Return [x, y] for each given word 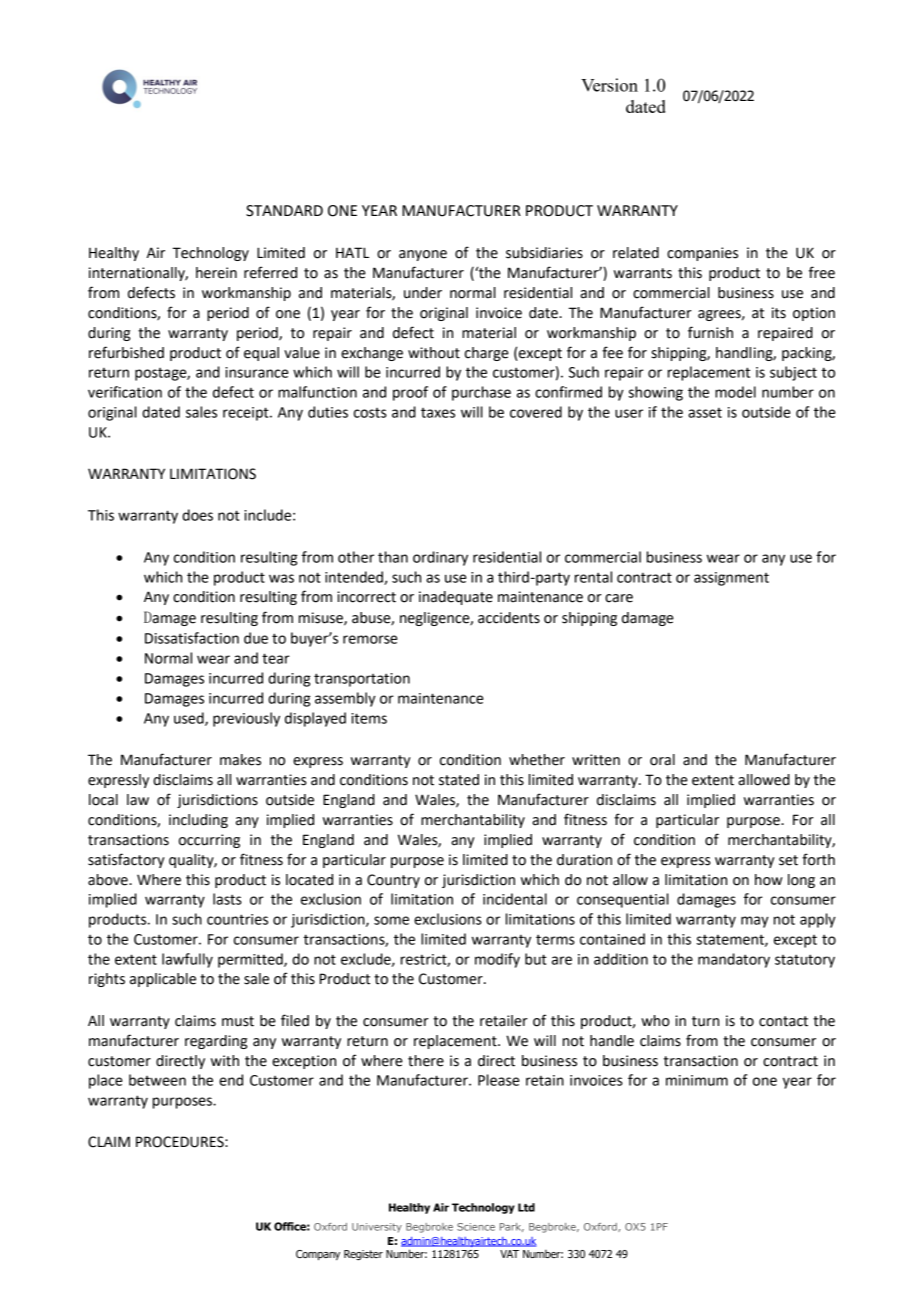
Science [476, 1227]
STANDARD [284, 211]
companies [702, 254]
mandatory [734, 960]
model [735, 392]
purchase [481, 393]
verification [125, 392]
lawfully [187, 960]
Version [609, 85]
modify [497, 960]
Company [318, 1255]
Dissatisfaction [192, 638]
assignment [731, 579]
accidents [509, 618]
